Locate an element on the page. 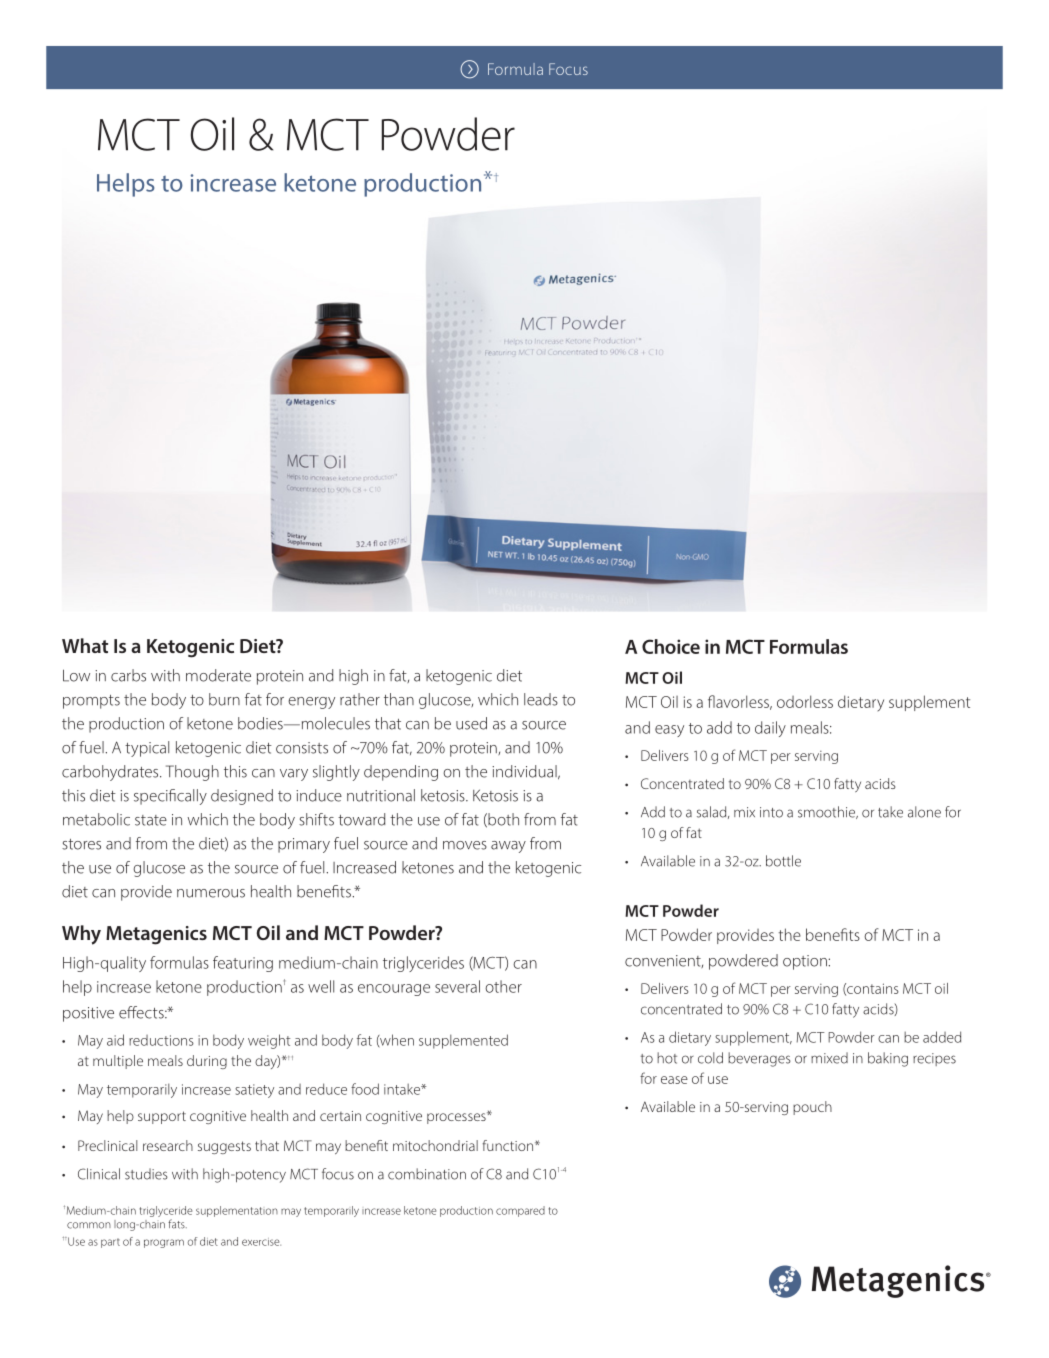 The image size is (1049, 1358). compared is located at coordinates (520, 1211).
